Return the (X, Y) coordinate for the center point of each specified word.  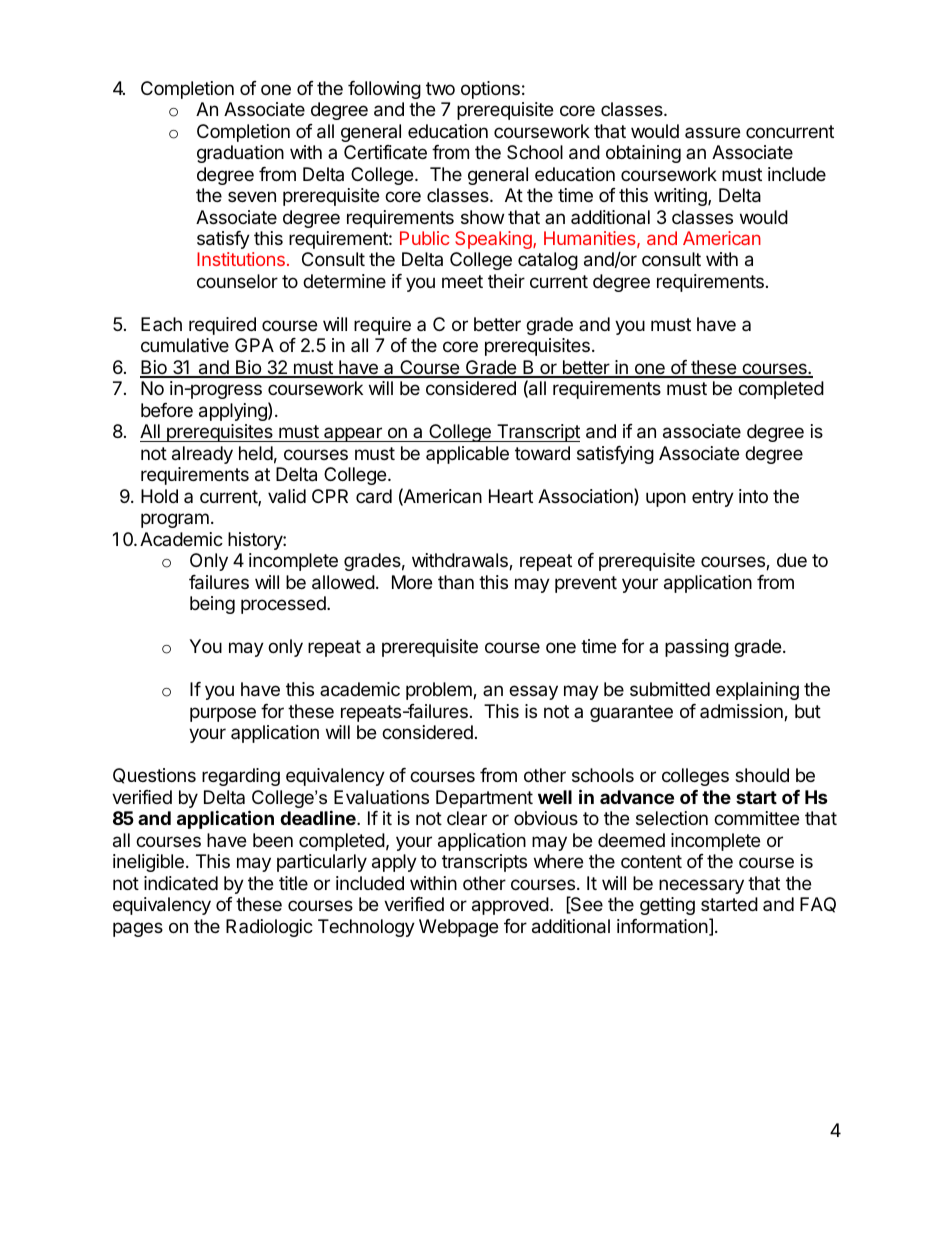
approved (510, 906)
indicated (181, 883)
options (490, 90)
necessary (701, 886)
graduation (240, 154)
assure (712, 132)
